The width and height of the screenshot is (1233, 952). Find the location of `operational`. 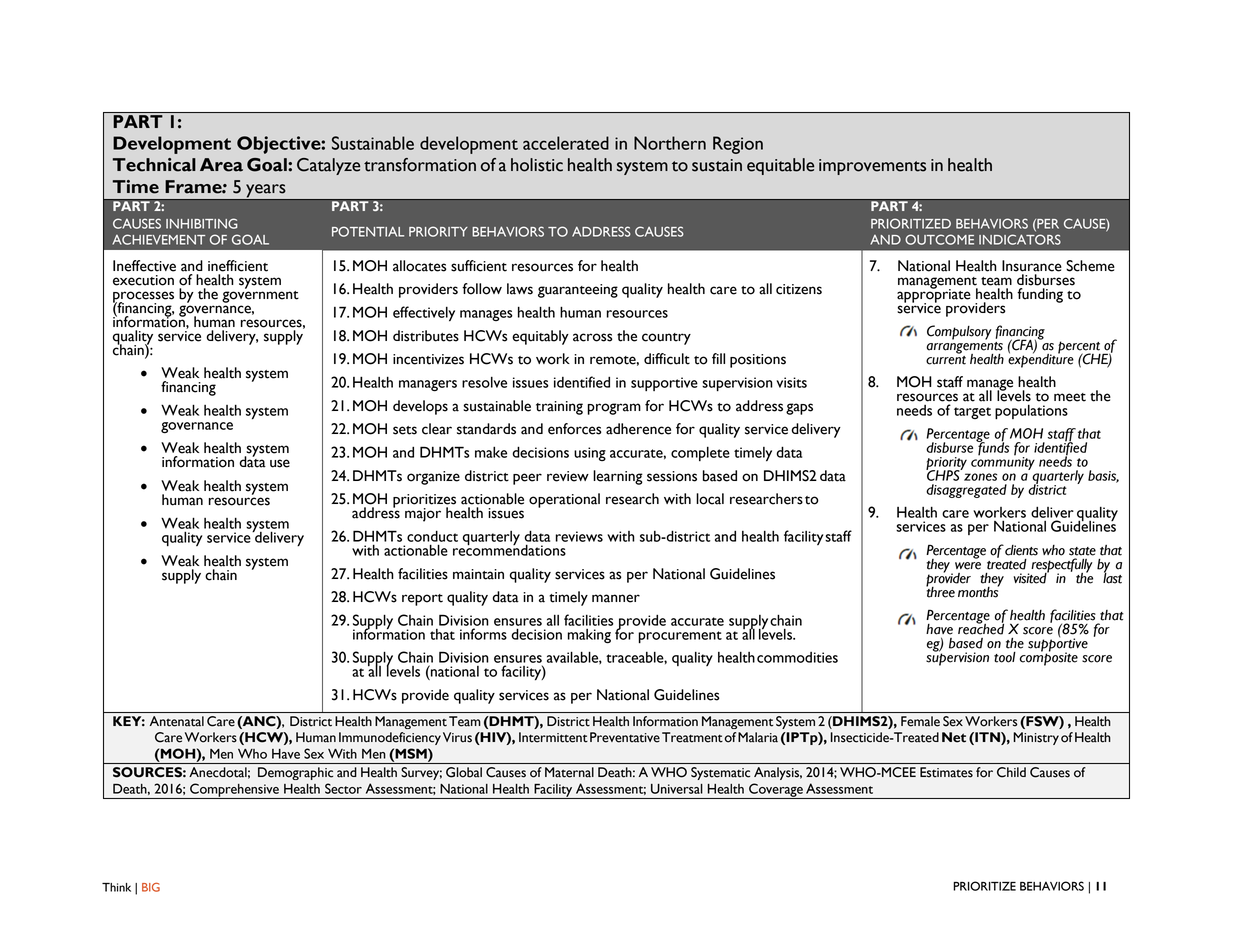

operational is located at coordinates (564, 500).
